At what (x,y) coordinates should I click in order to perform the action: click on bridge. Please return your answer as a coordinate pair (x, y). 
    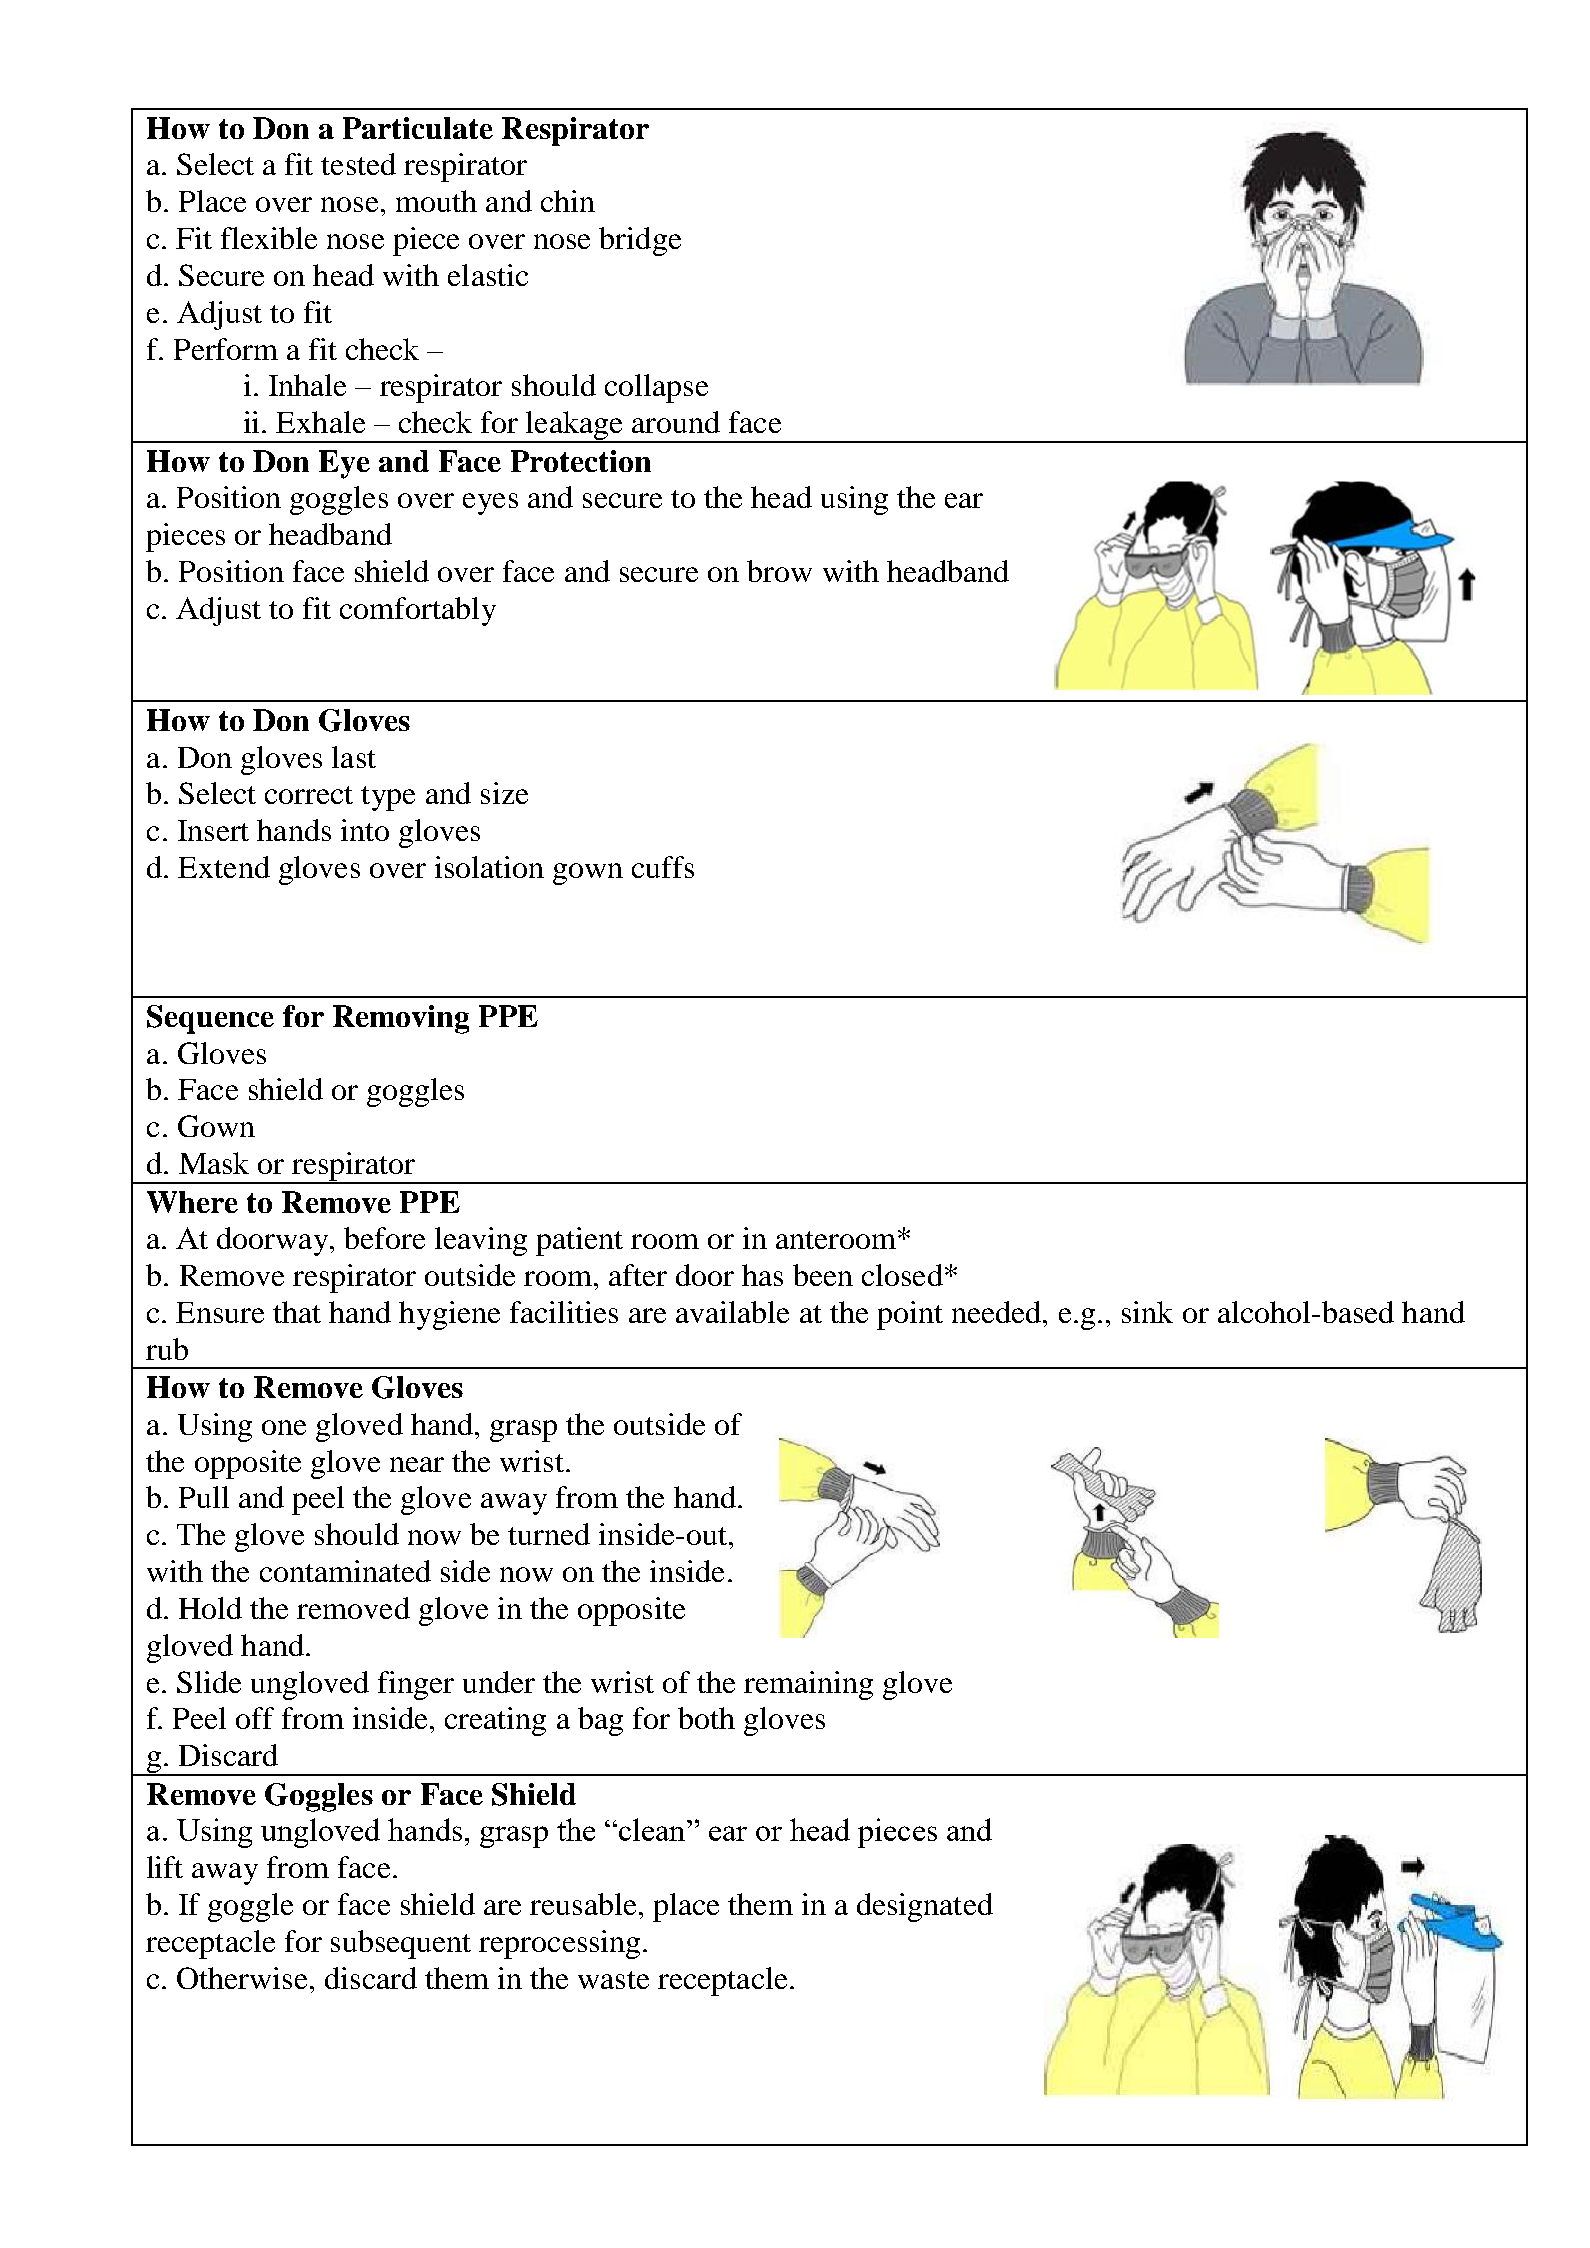
    Looking at the image, I should click on (640, 241).
